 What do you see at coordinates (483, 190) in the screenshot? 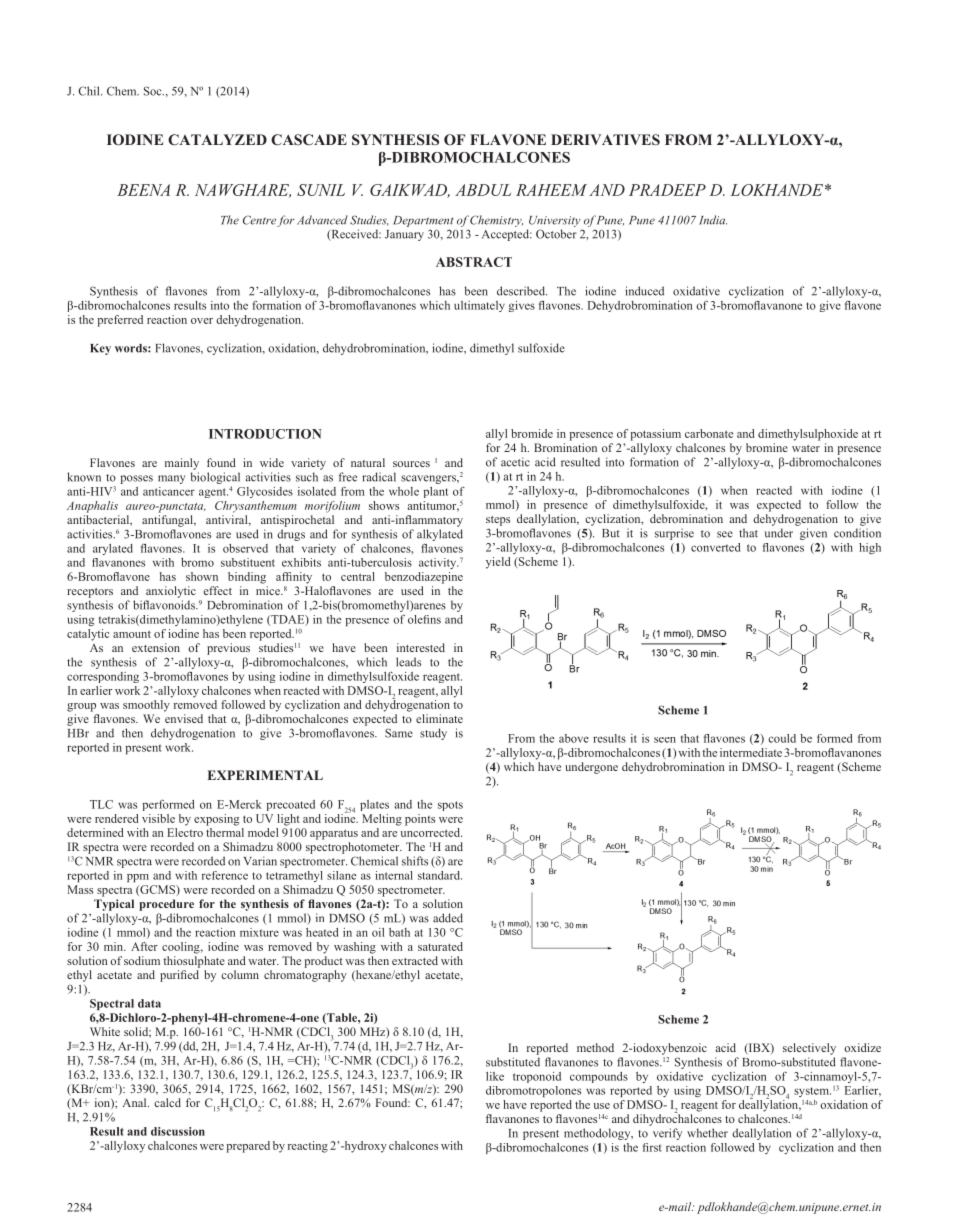
I see `ABDUL` at bounding box center [483, 190].
